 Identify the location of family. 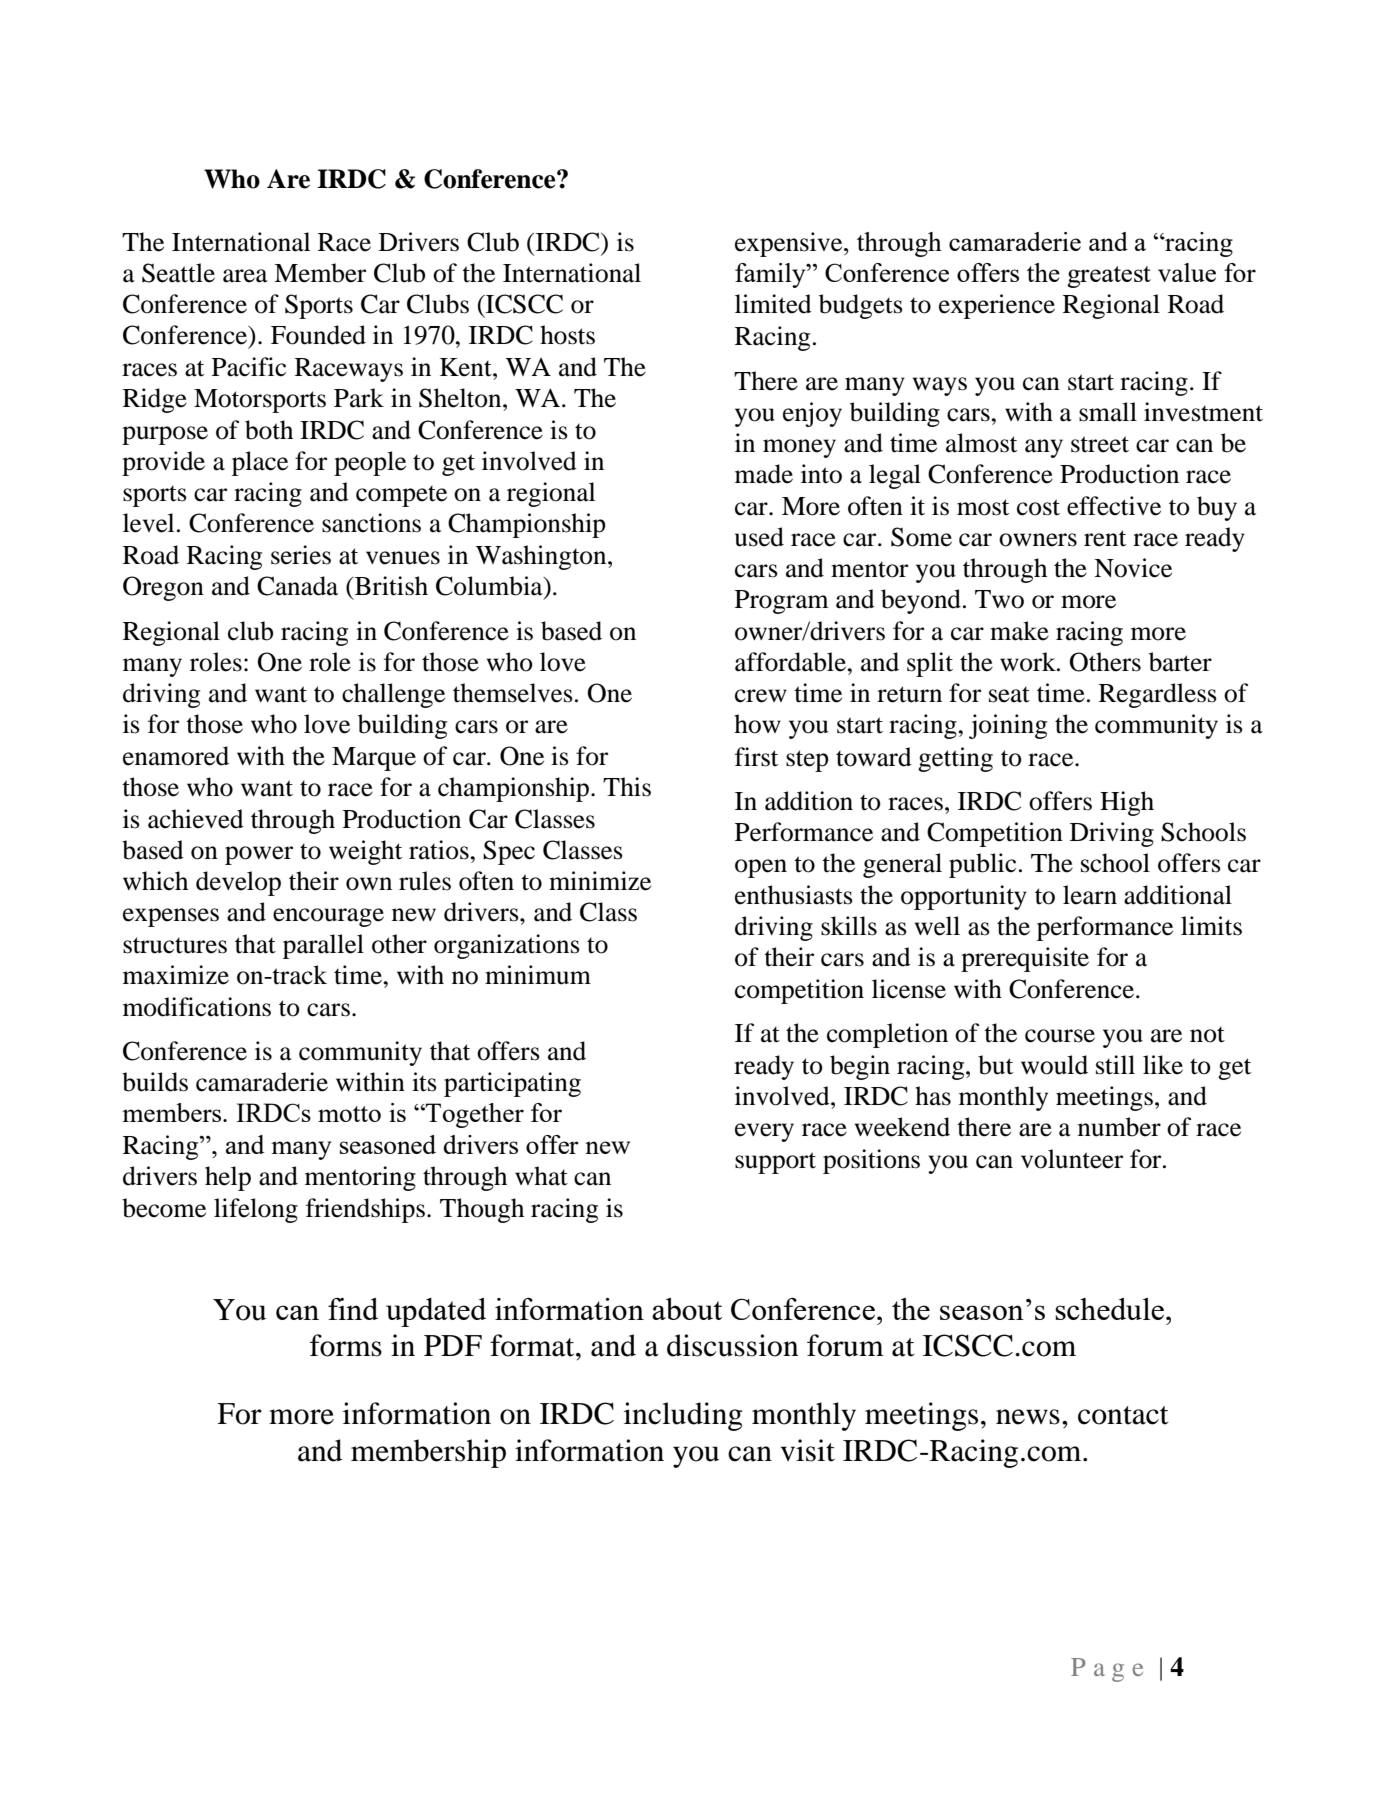
(771, 275).
